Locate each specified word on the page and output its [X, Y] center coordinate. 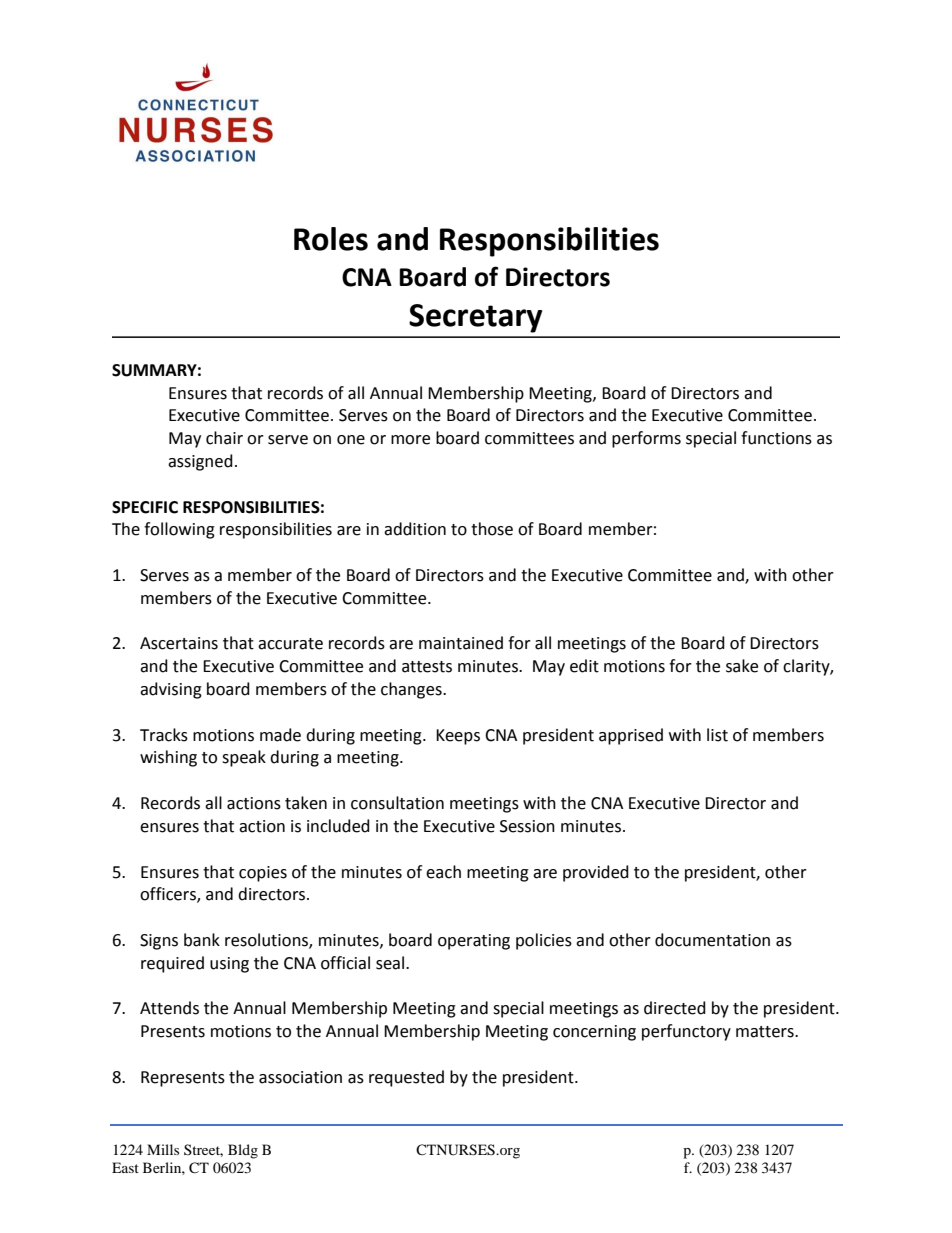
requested [406, 1078]
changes [412, 690]
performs [646, 439]
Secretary [475, 318]
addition [415, 529]
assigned [200, 462]
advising [171, 690]
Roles [331, 239]
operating [474, 942]
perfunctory [686, 1032]
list [717, 735]
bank [202, 940]
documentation [712, 940]
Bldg [243, 1151]
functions [776, 438]
